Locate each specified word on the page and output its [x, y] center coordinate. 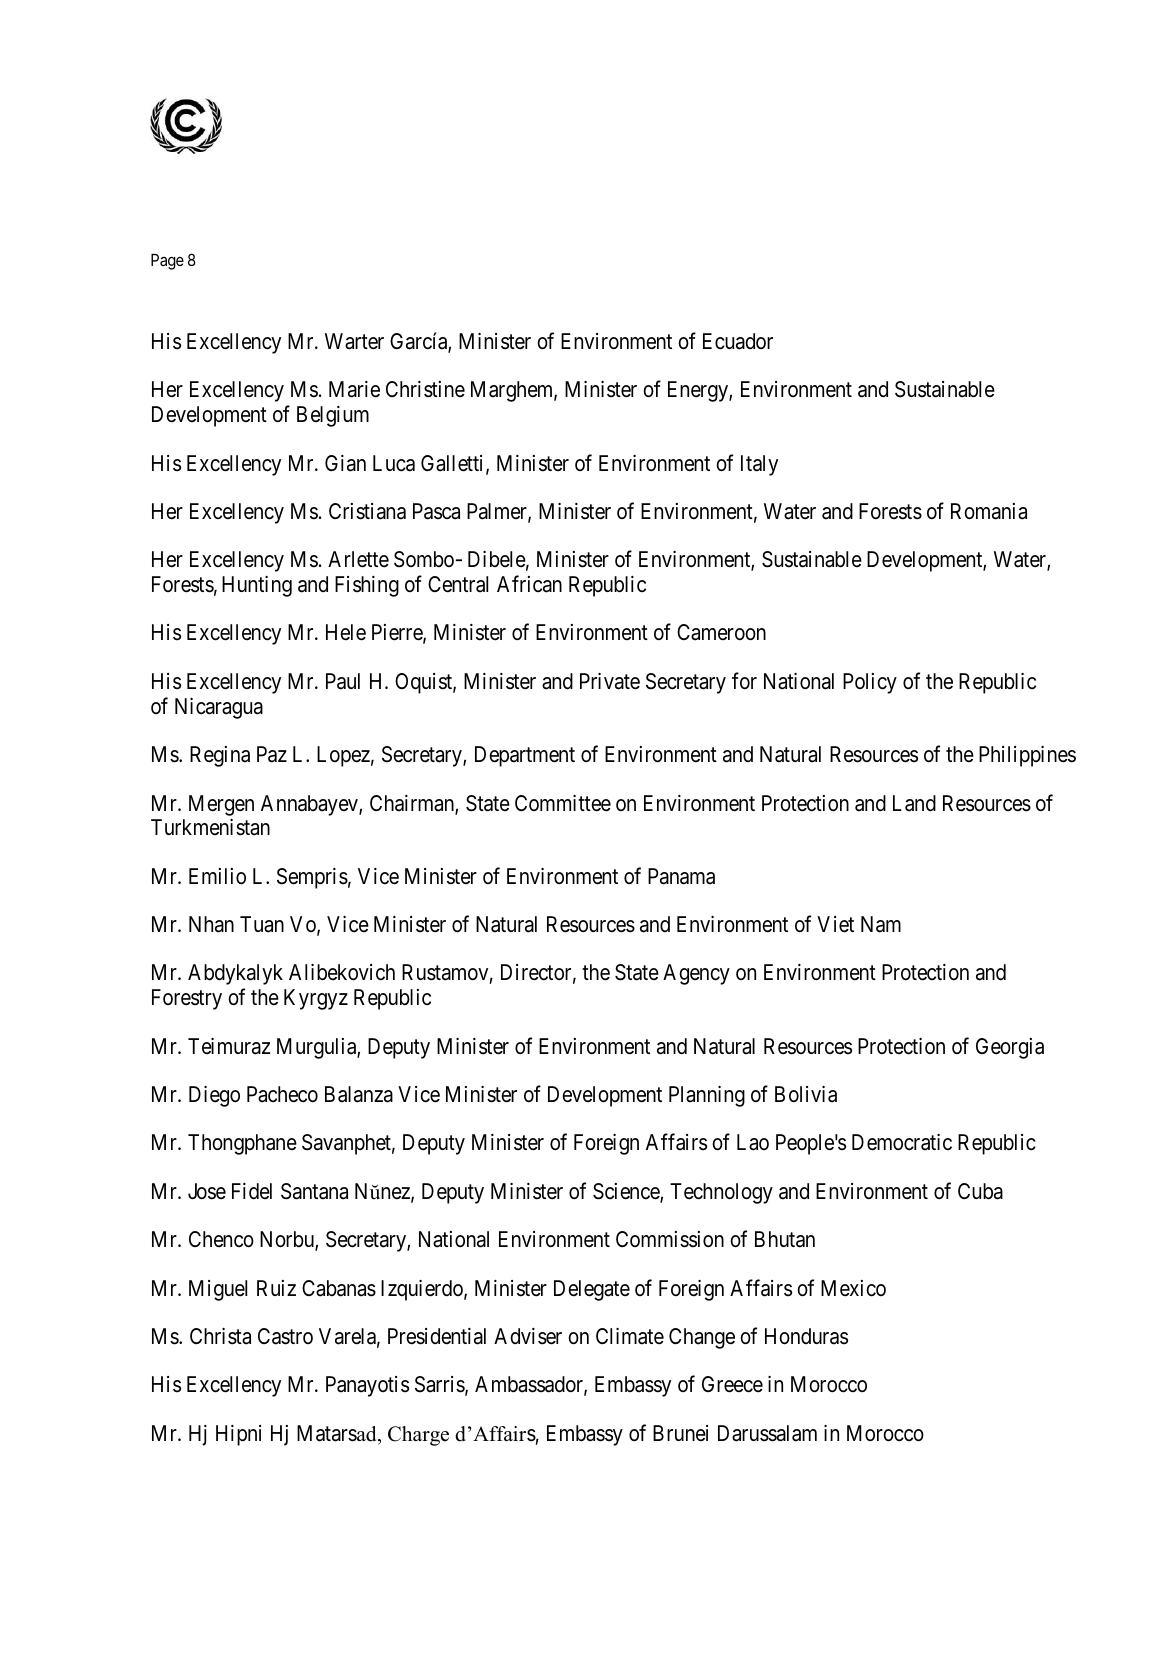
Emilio [217, 876]
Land [914, 803]
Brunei [680, 1433]
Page [167, 262]
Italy [759, 465]
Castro [285, 1336]
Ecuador [738, 341]
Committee [563, 803]
